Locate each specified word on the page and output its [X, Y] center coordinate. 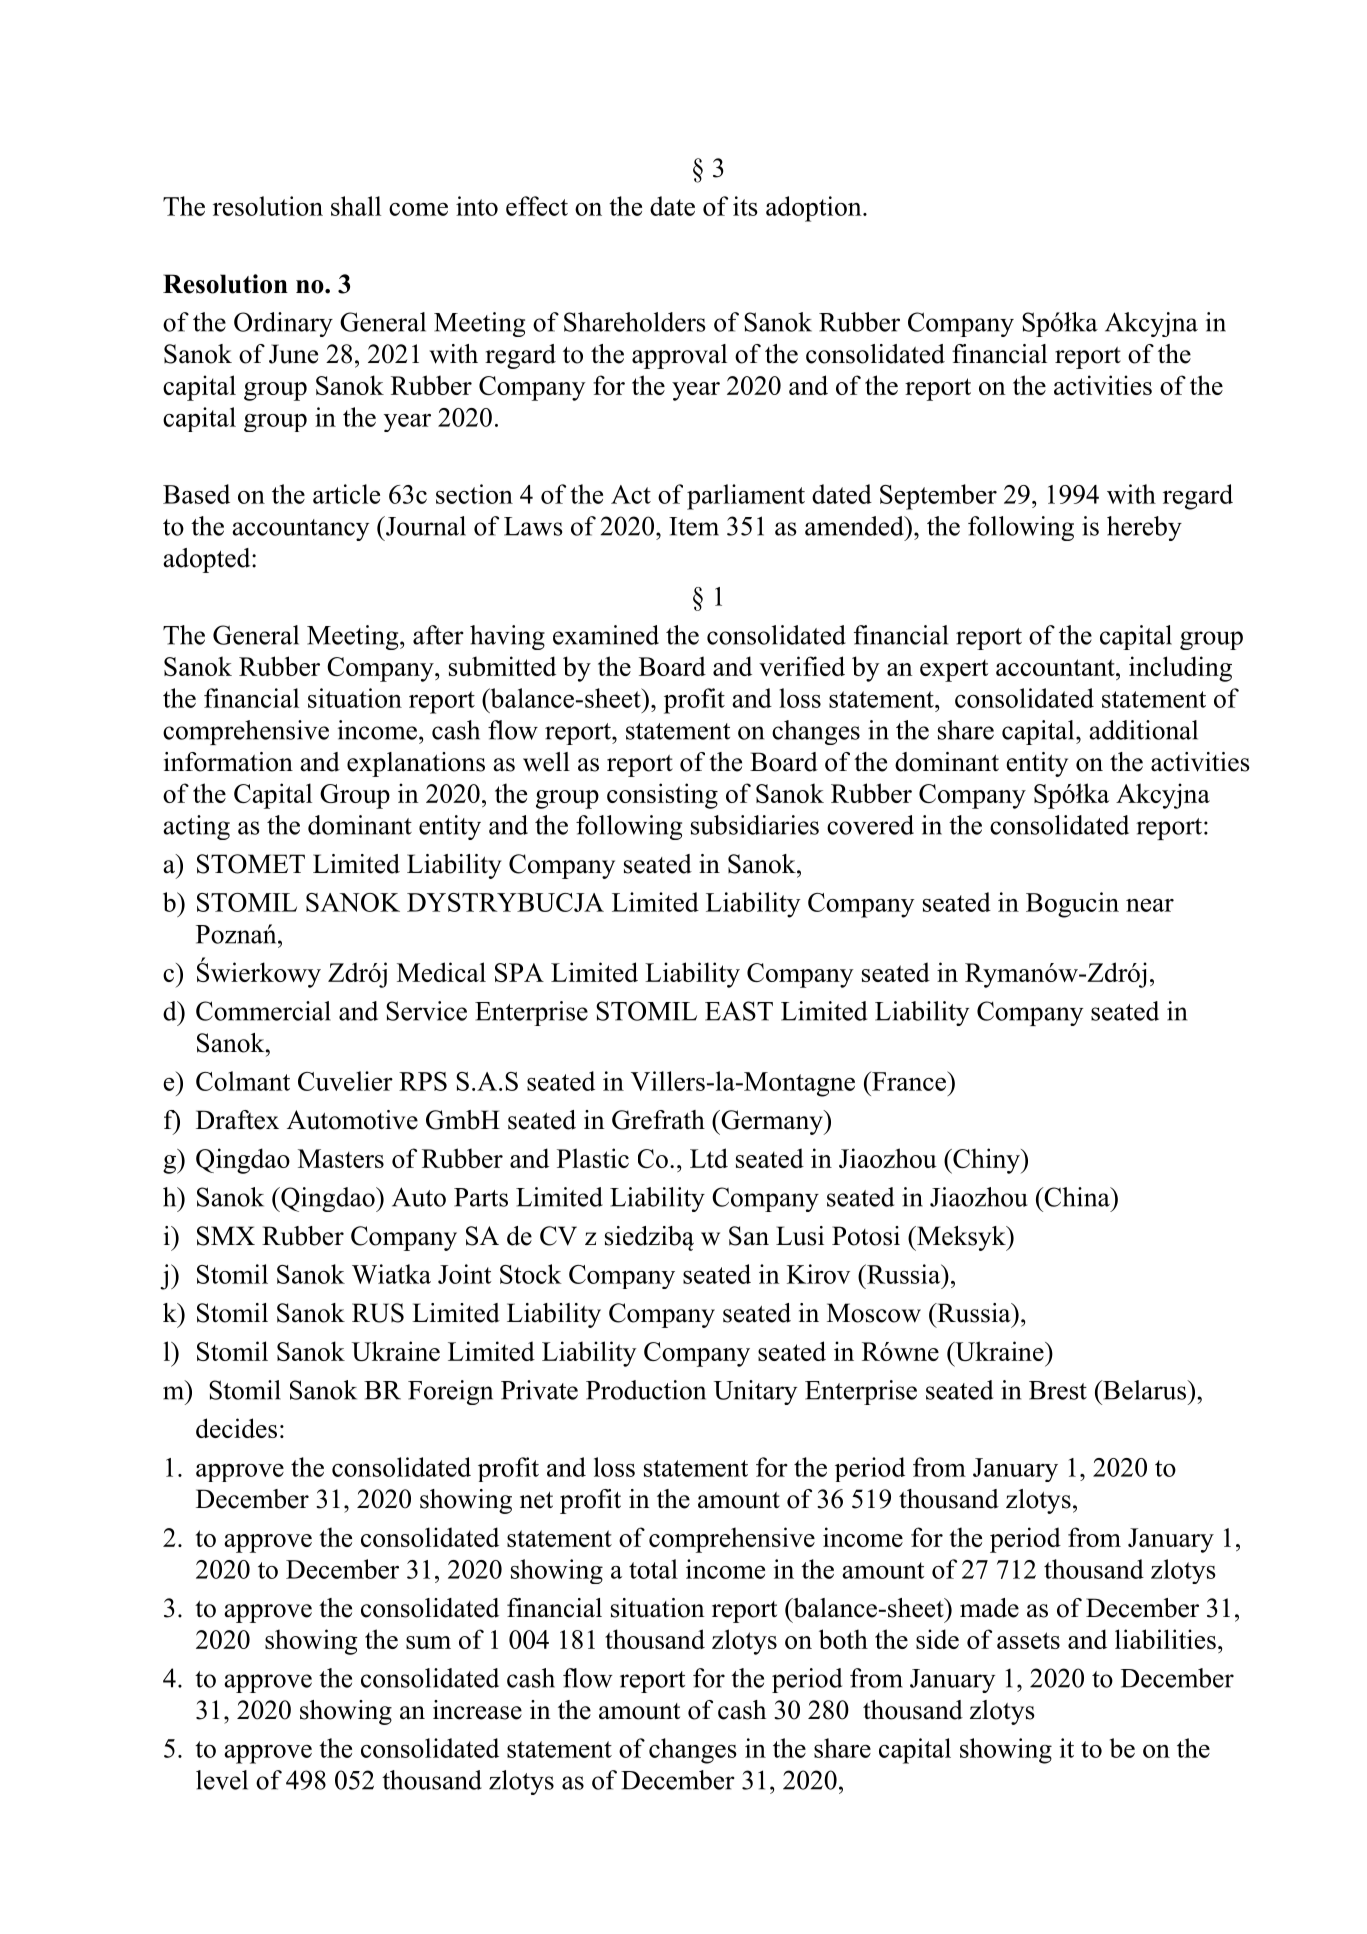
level [222, 1780]
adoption [815, 209]
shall [356, 206]
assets [1028, 1640]
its [745, 206]
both [843, 1639]
